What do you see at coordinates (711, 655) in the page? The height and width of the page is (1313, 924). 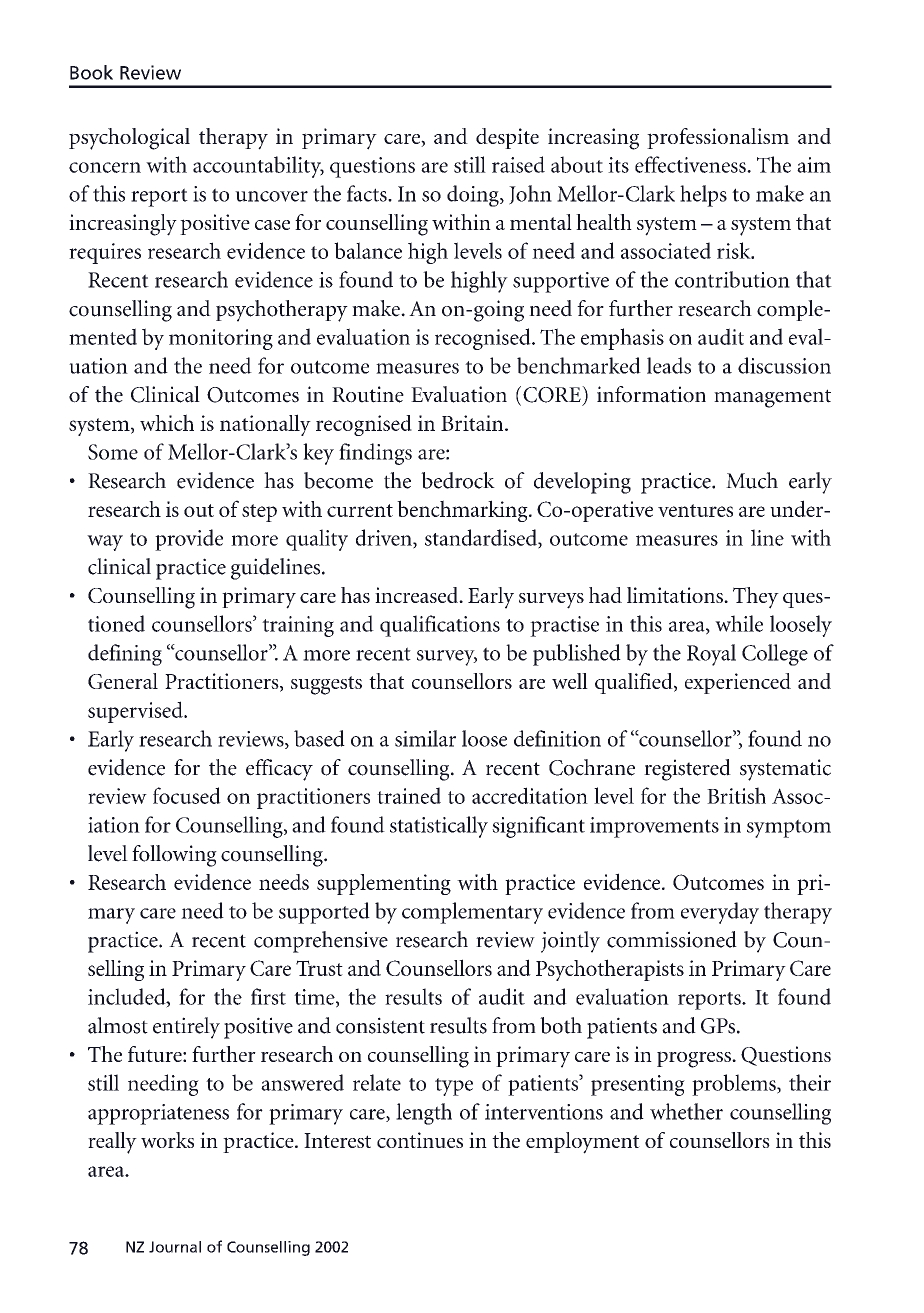 I see `Royal` at bounding box center [711, 655].
